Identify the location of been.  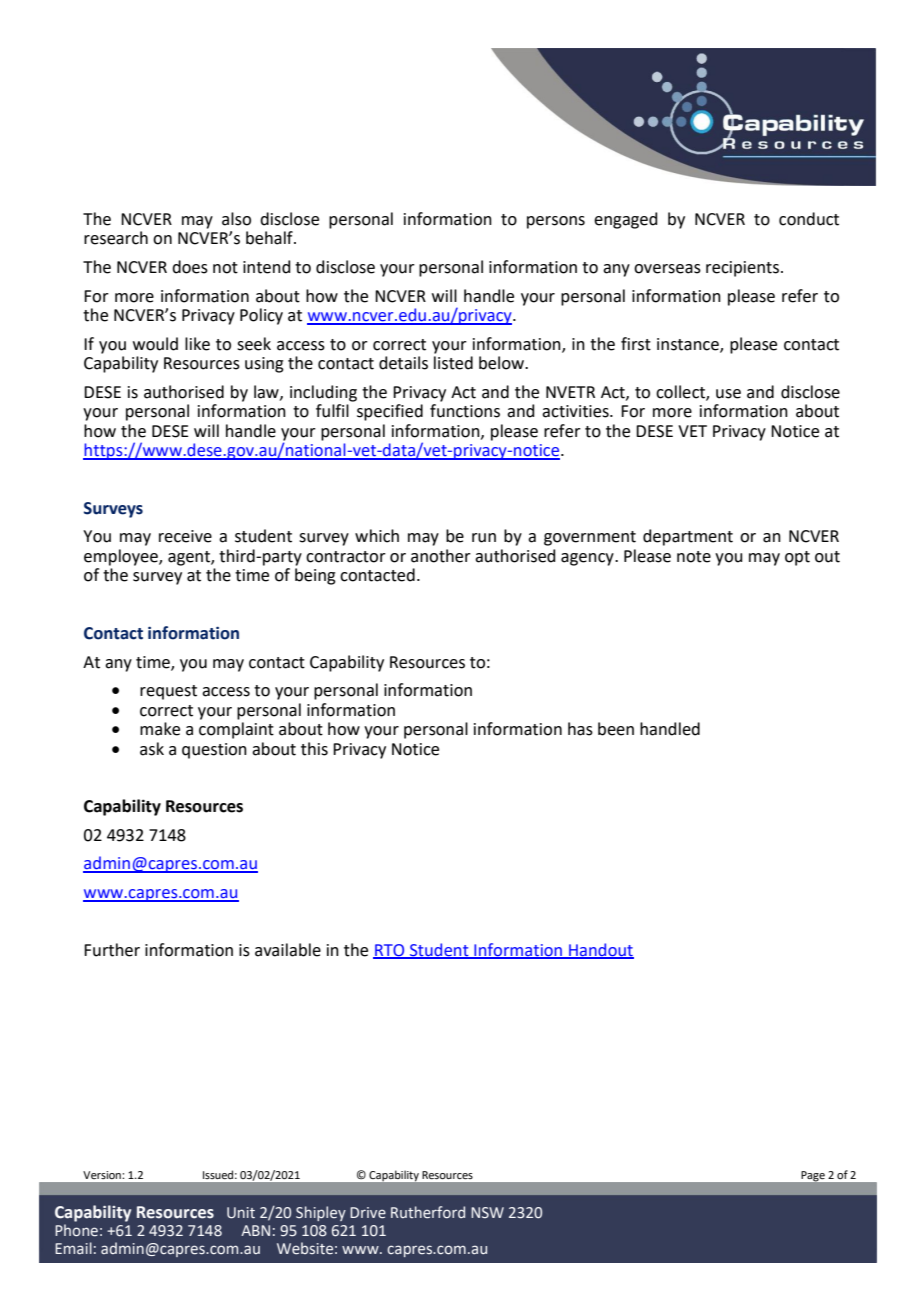
(616, 729).
